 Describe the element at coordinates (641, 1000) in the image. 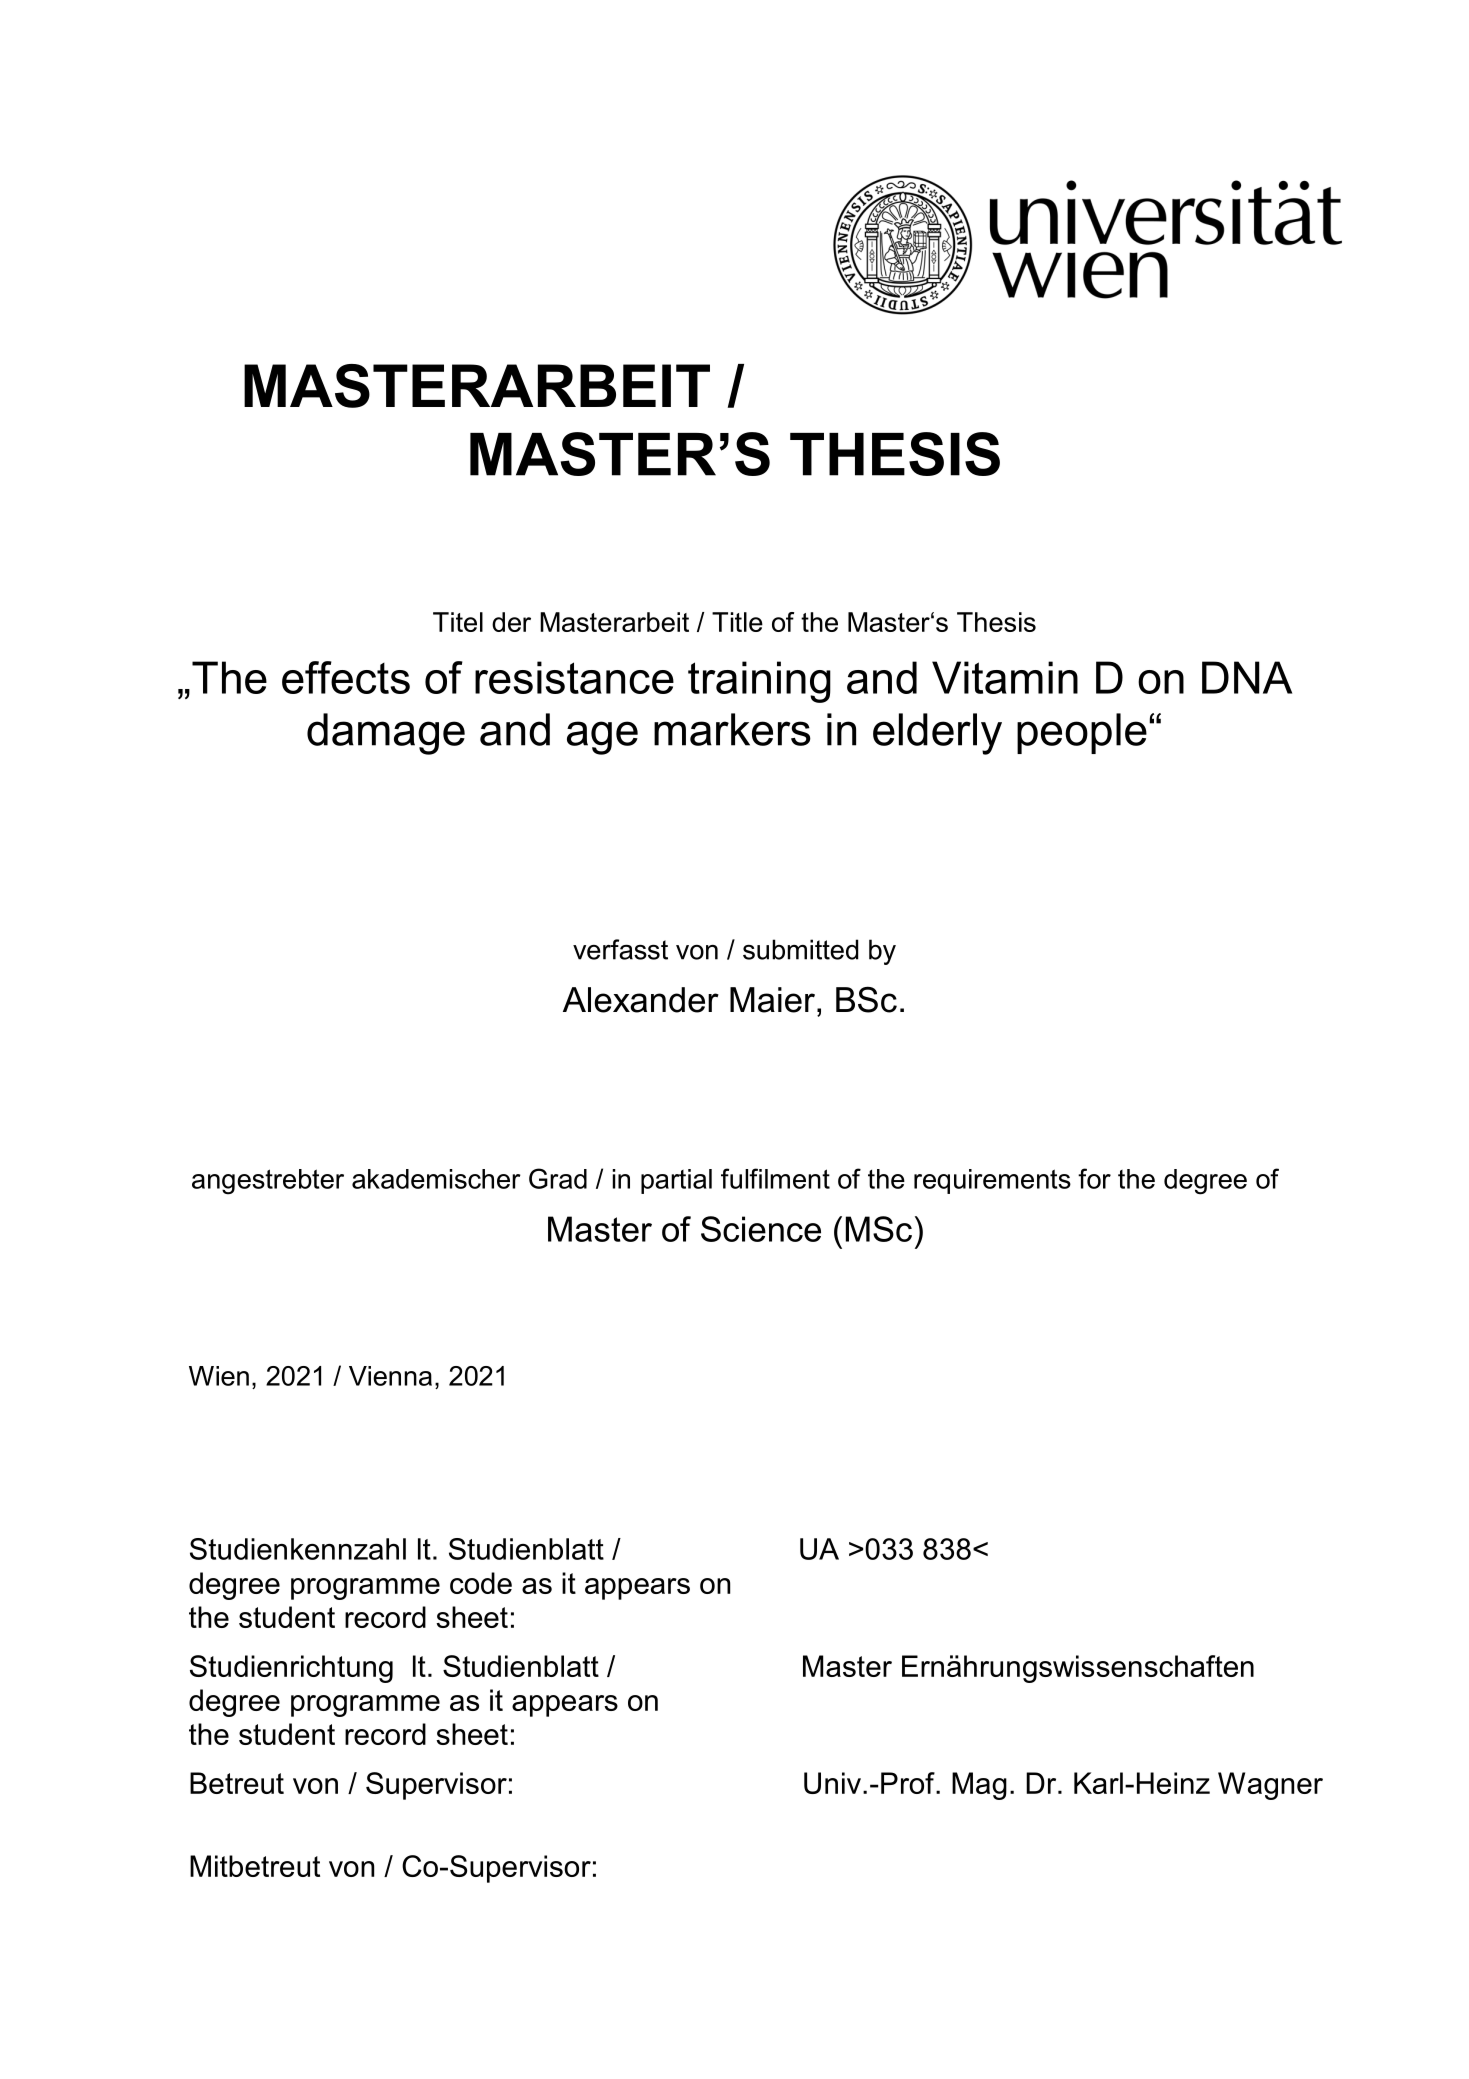

I see `Alexander` at that location.
